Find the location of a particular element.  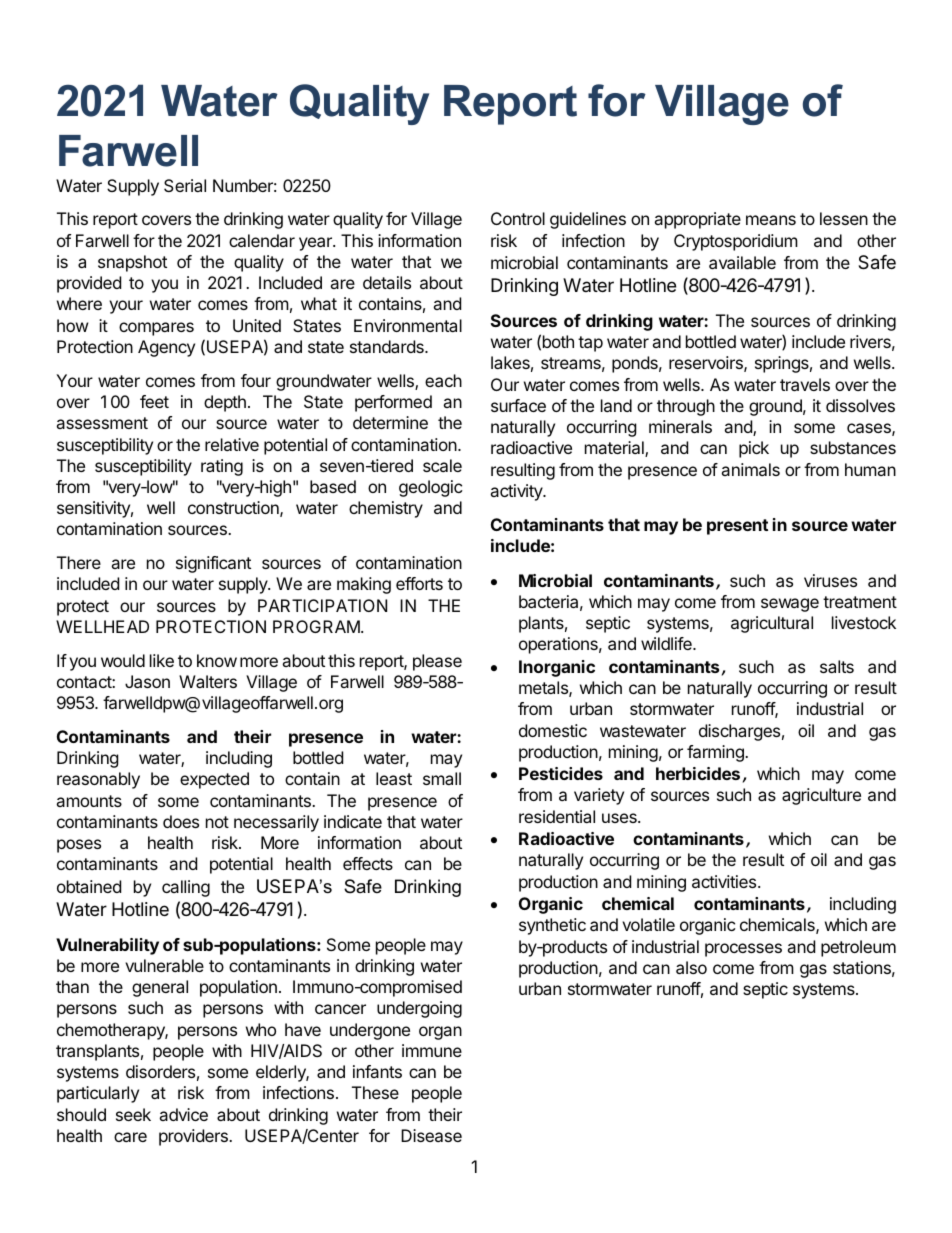

Control is located at coordinates (518, 218).
